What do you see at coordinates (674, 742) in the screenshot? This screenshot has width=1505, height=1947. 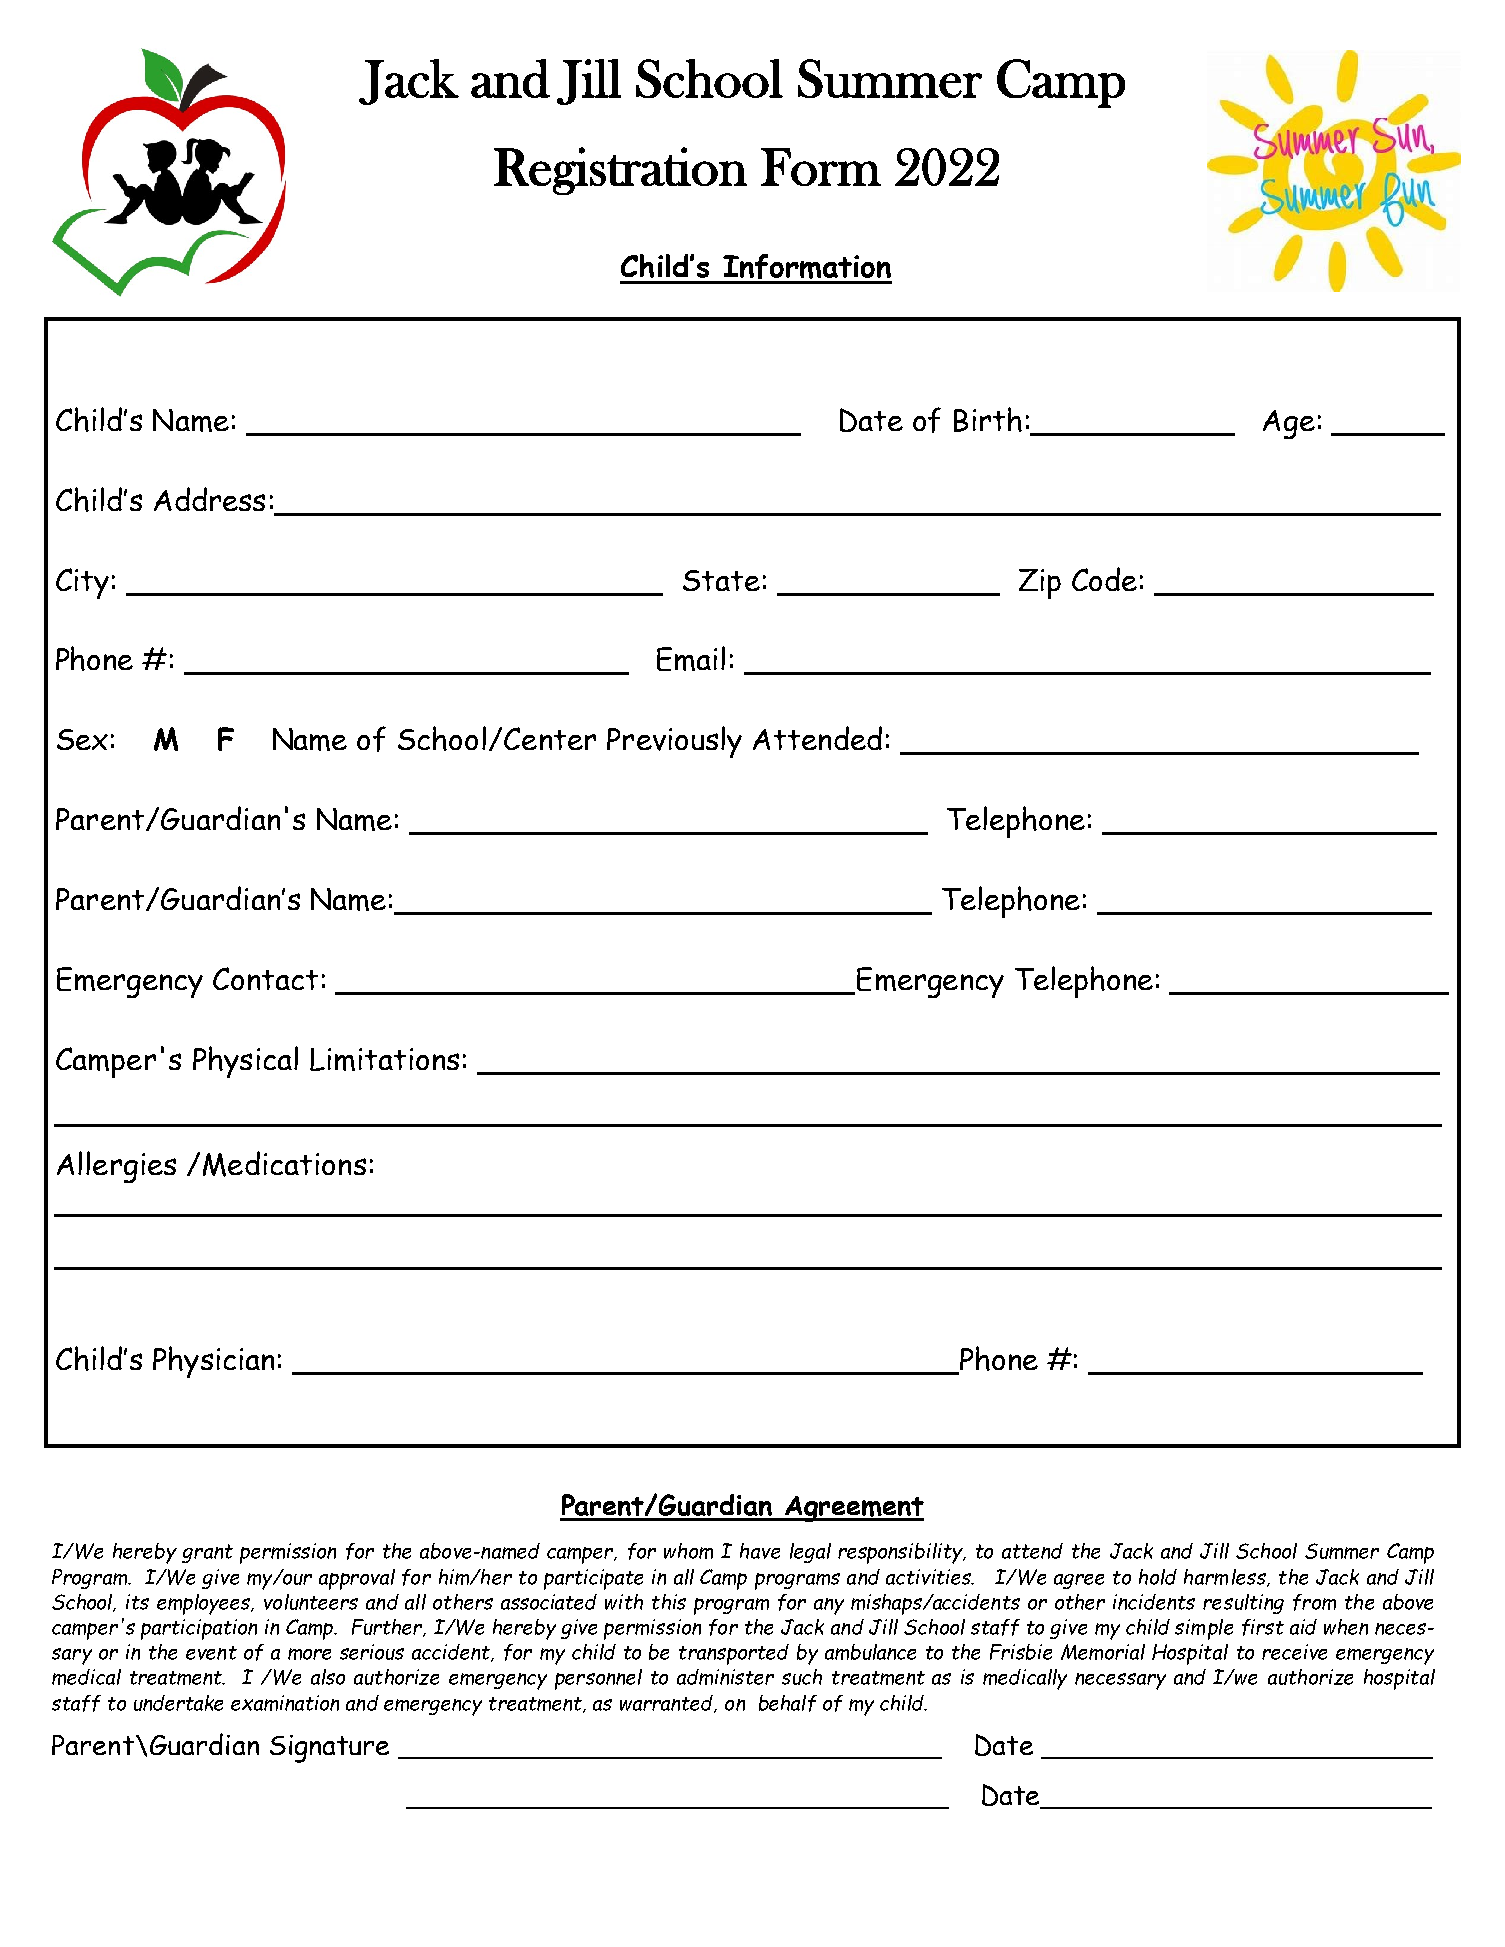 I see `Previously` at bounding box center [674, 742].
